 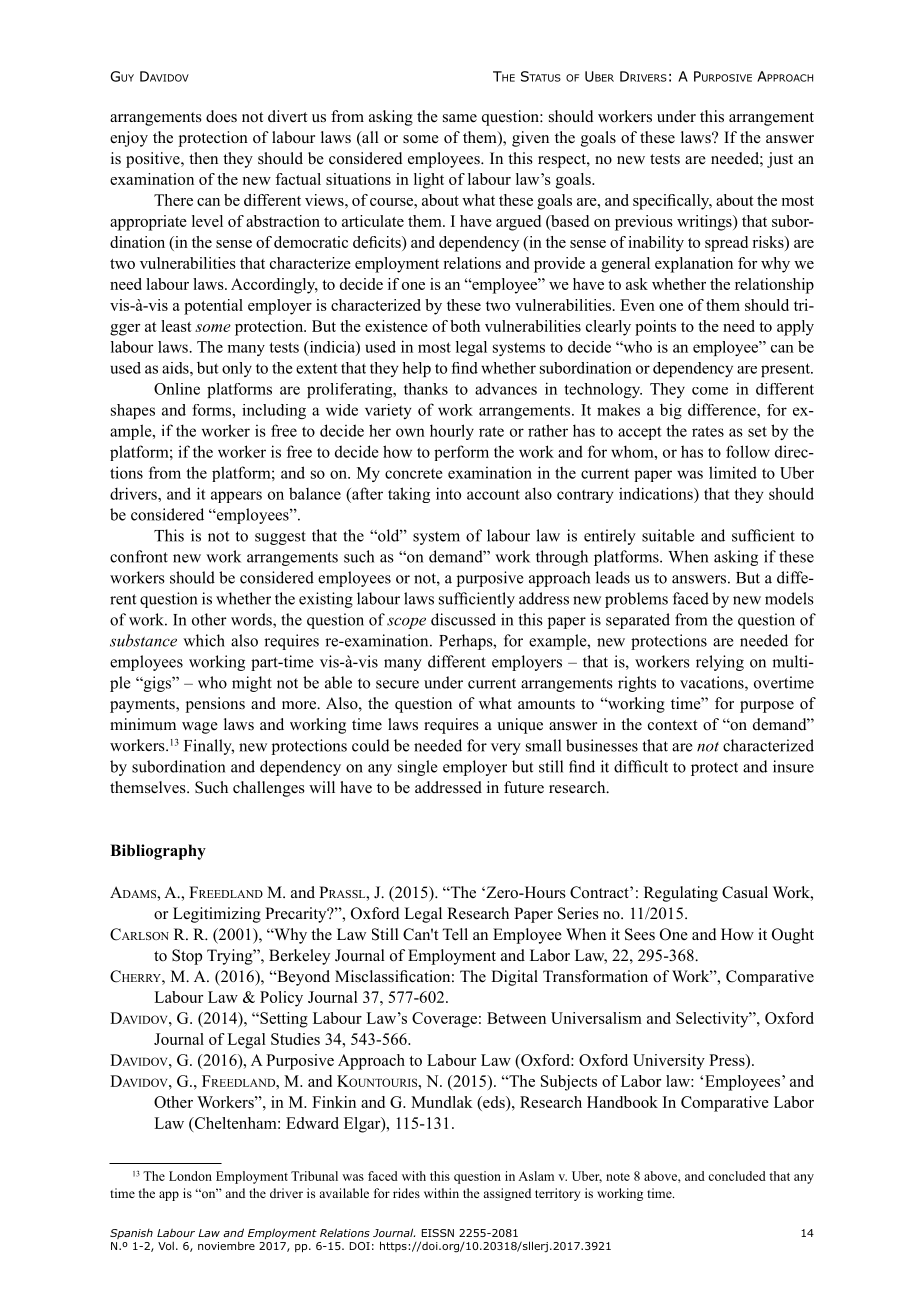 I want to click on concluded, so click(x=737, y=1176).
